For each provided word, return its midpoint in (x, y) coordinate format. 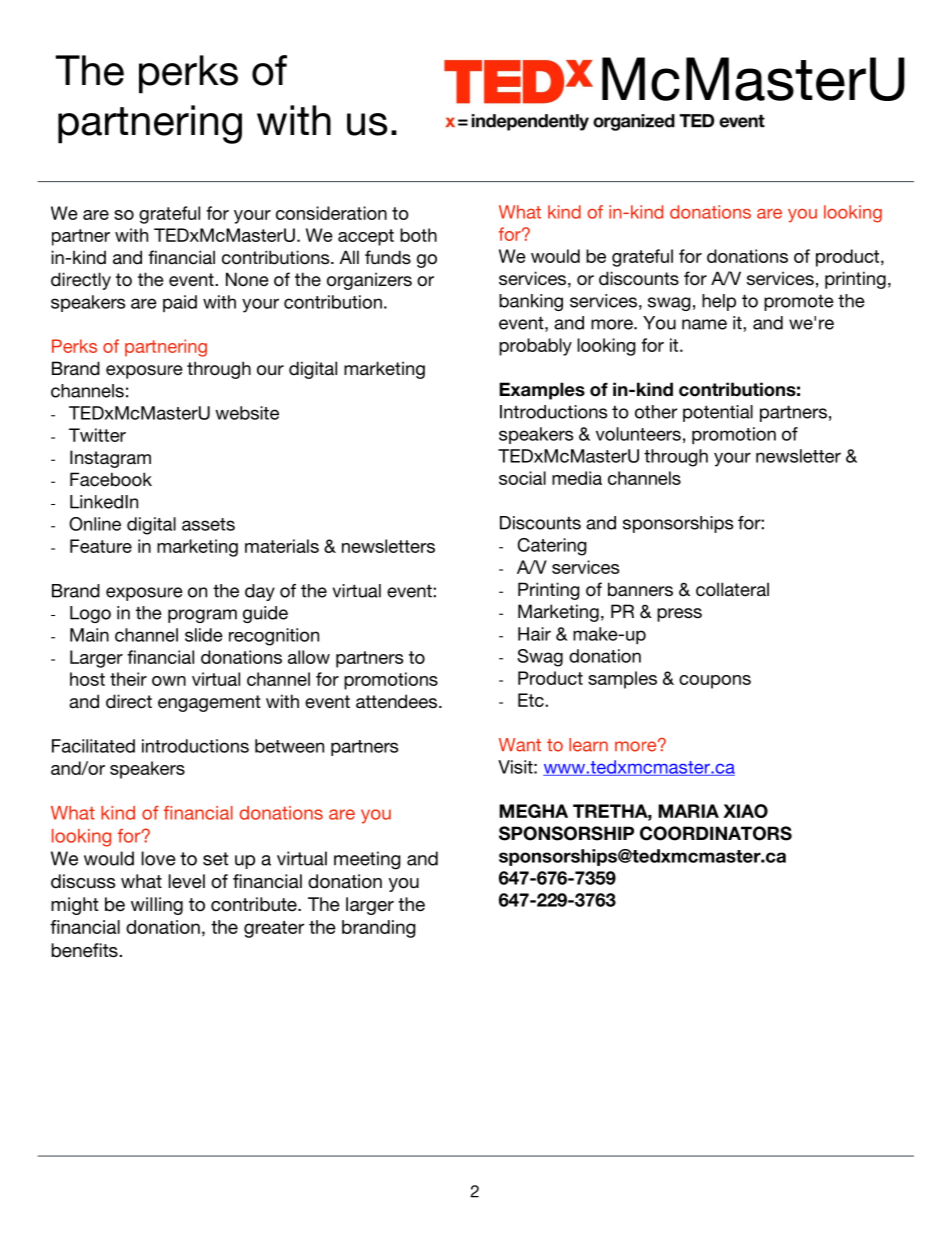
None (247, 279)
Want (520, 745)
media (577, 478)
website (247, 413)
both (418, 235)
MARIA (688, 811)
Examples (542, 391)
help (719, 302)
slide (204, 635)
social (522, 478)
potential (718, 413)
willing (157, 906)
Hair (534, 634)
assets (208, 524)
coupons (715, 682)
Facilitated (93, 746)
